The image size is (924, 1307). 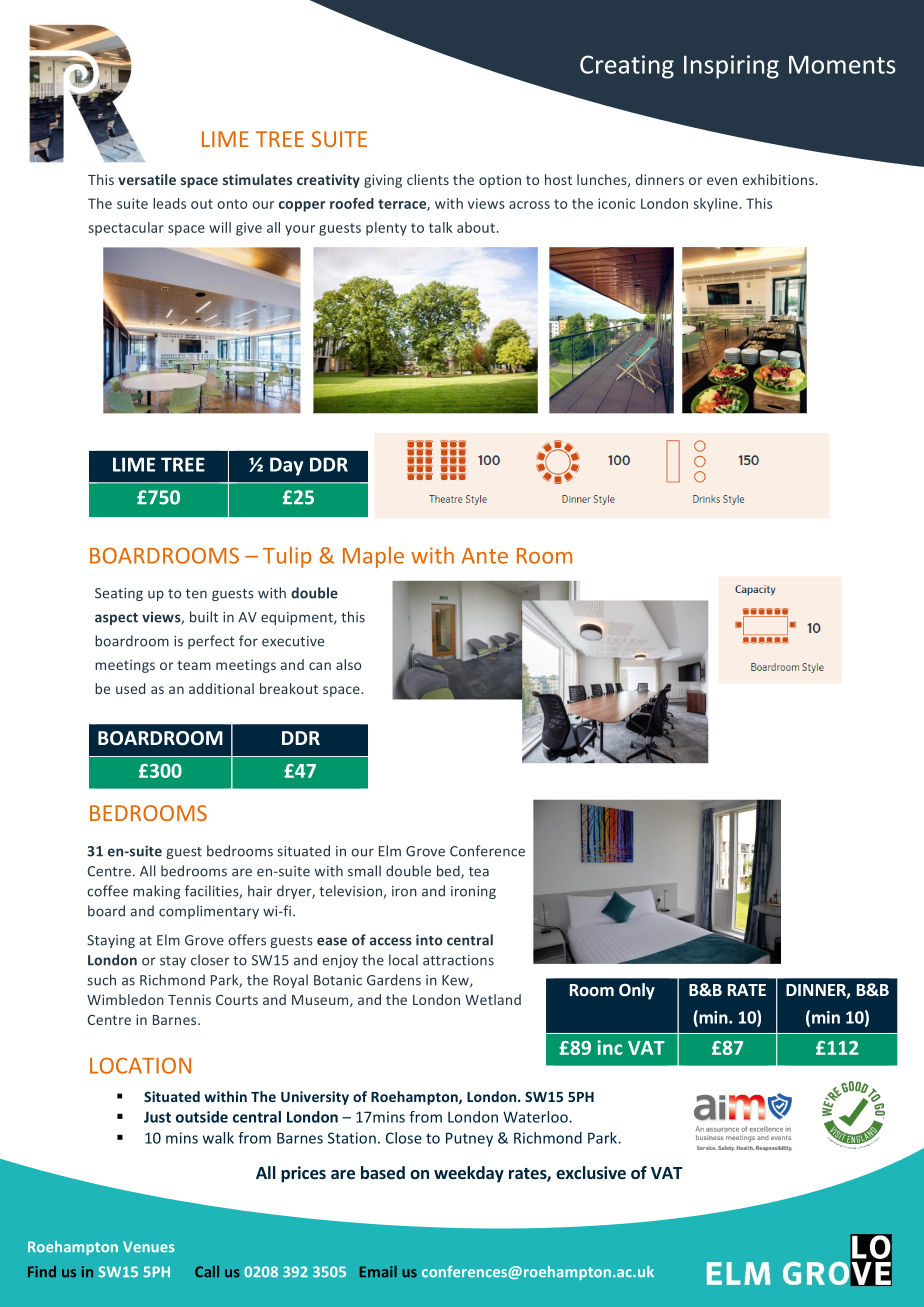 I want to click on versatile, so click(x=147, y=179).
